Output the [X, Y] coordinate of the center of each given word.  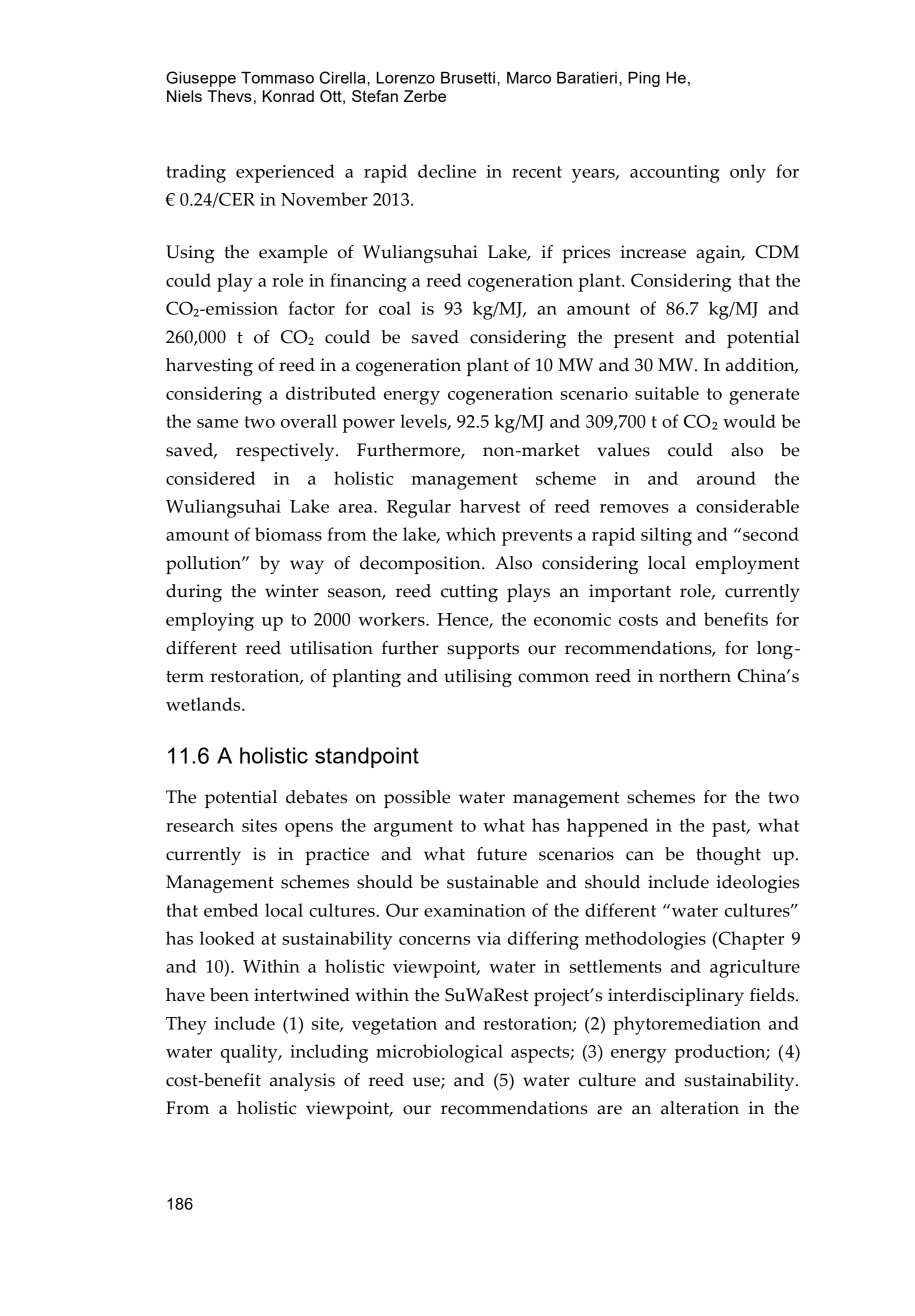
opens [309, 830]
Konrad [288, 96]
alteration [700, 1108]
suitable [667, 393]
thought [728, 856]
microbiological [439, 1053]
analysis [302, 1082]
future [502, 854]
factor [311, 308]
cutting [469, 593]
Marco [529, 78]
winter [292, 591]
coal [395, 308]
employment [748, 565]
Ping [644, 79]
